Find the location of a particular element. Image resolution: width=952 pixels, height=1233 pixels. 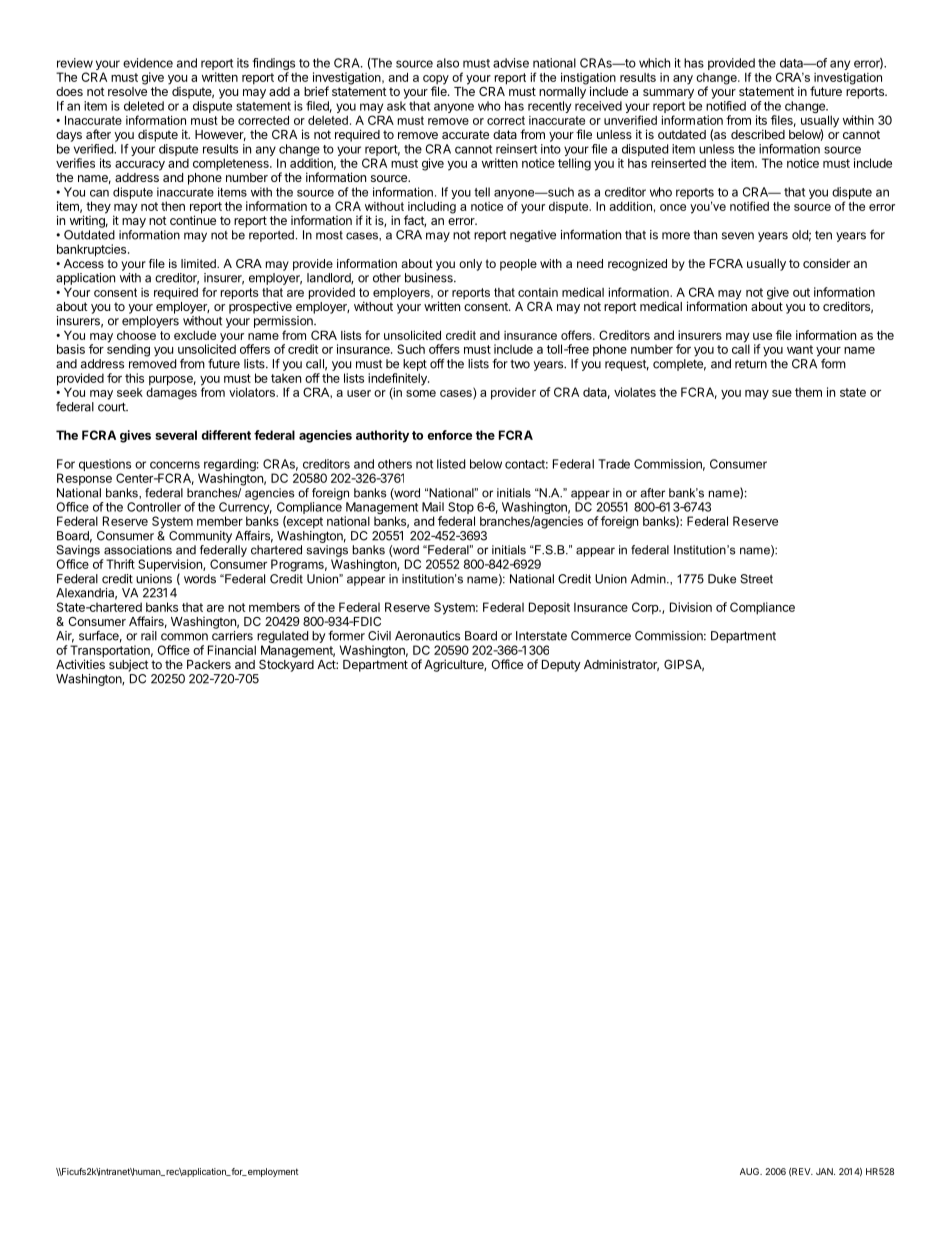

resolve is located at coordinates (127, 91).
